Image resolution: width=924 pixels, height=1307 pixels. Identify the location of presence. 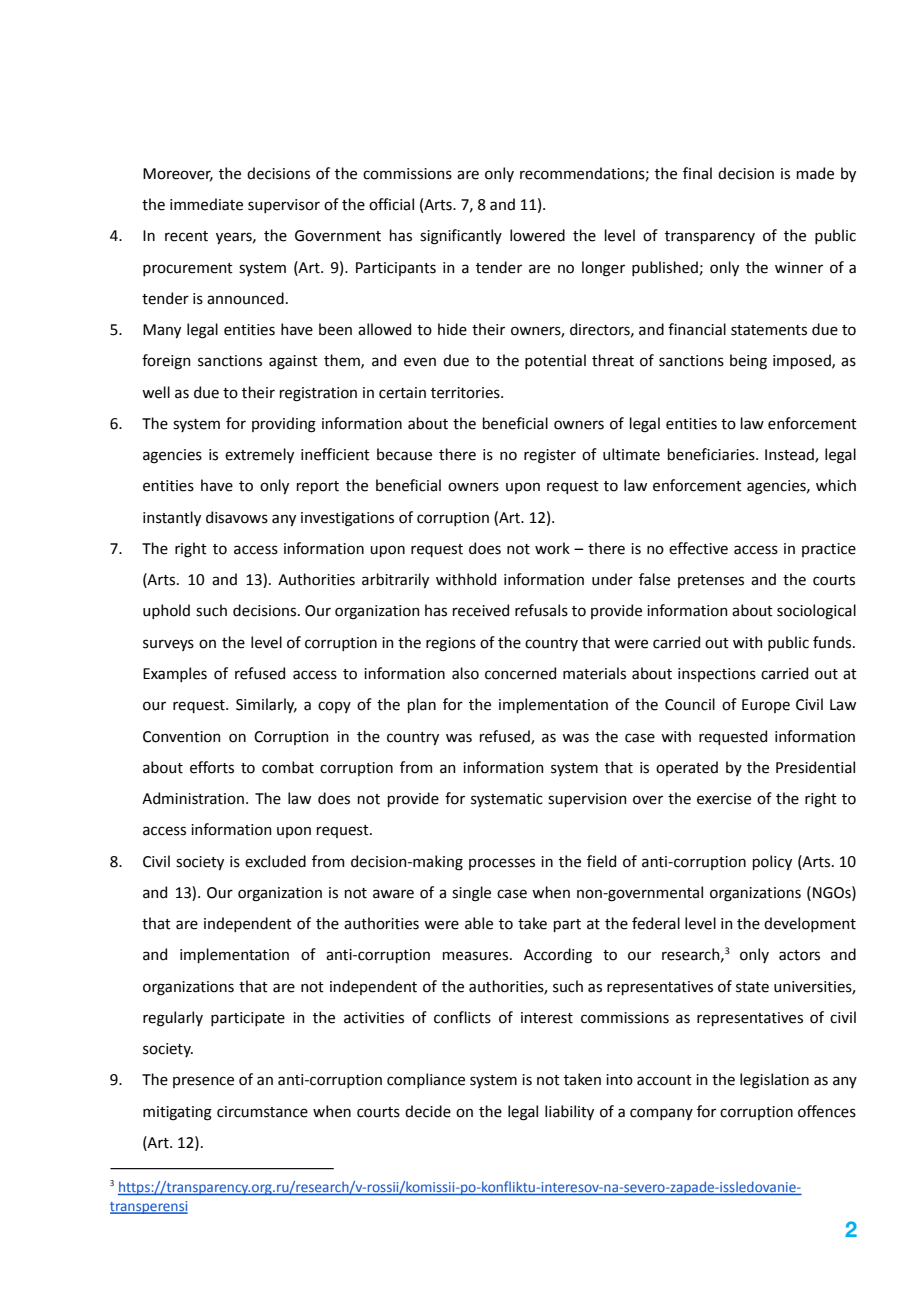
(203, 1082).
